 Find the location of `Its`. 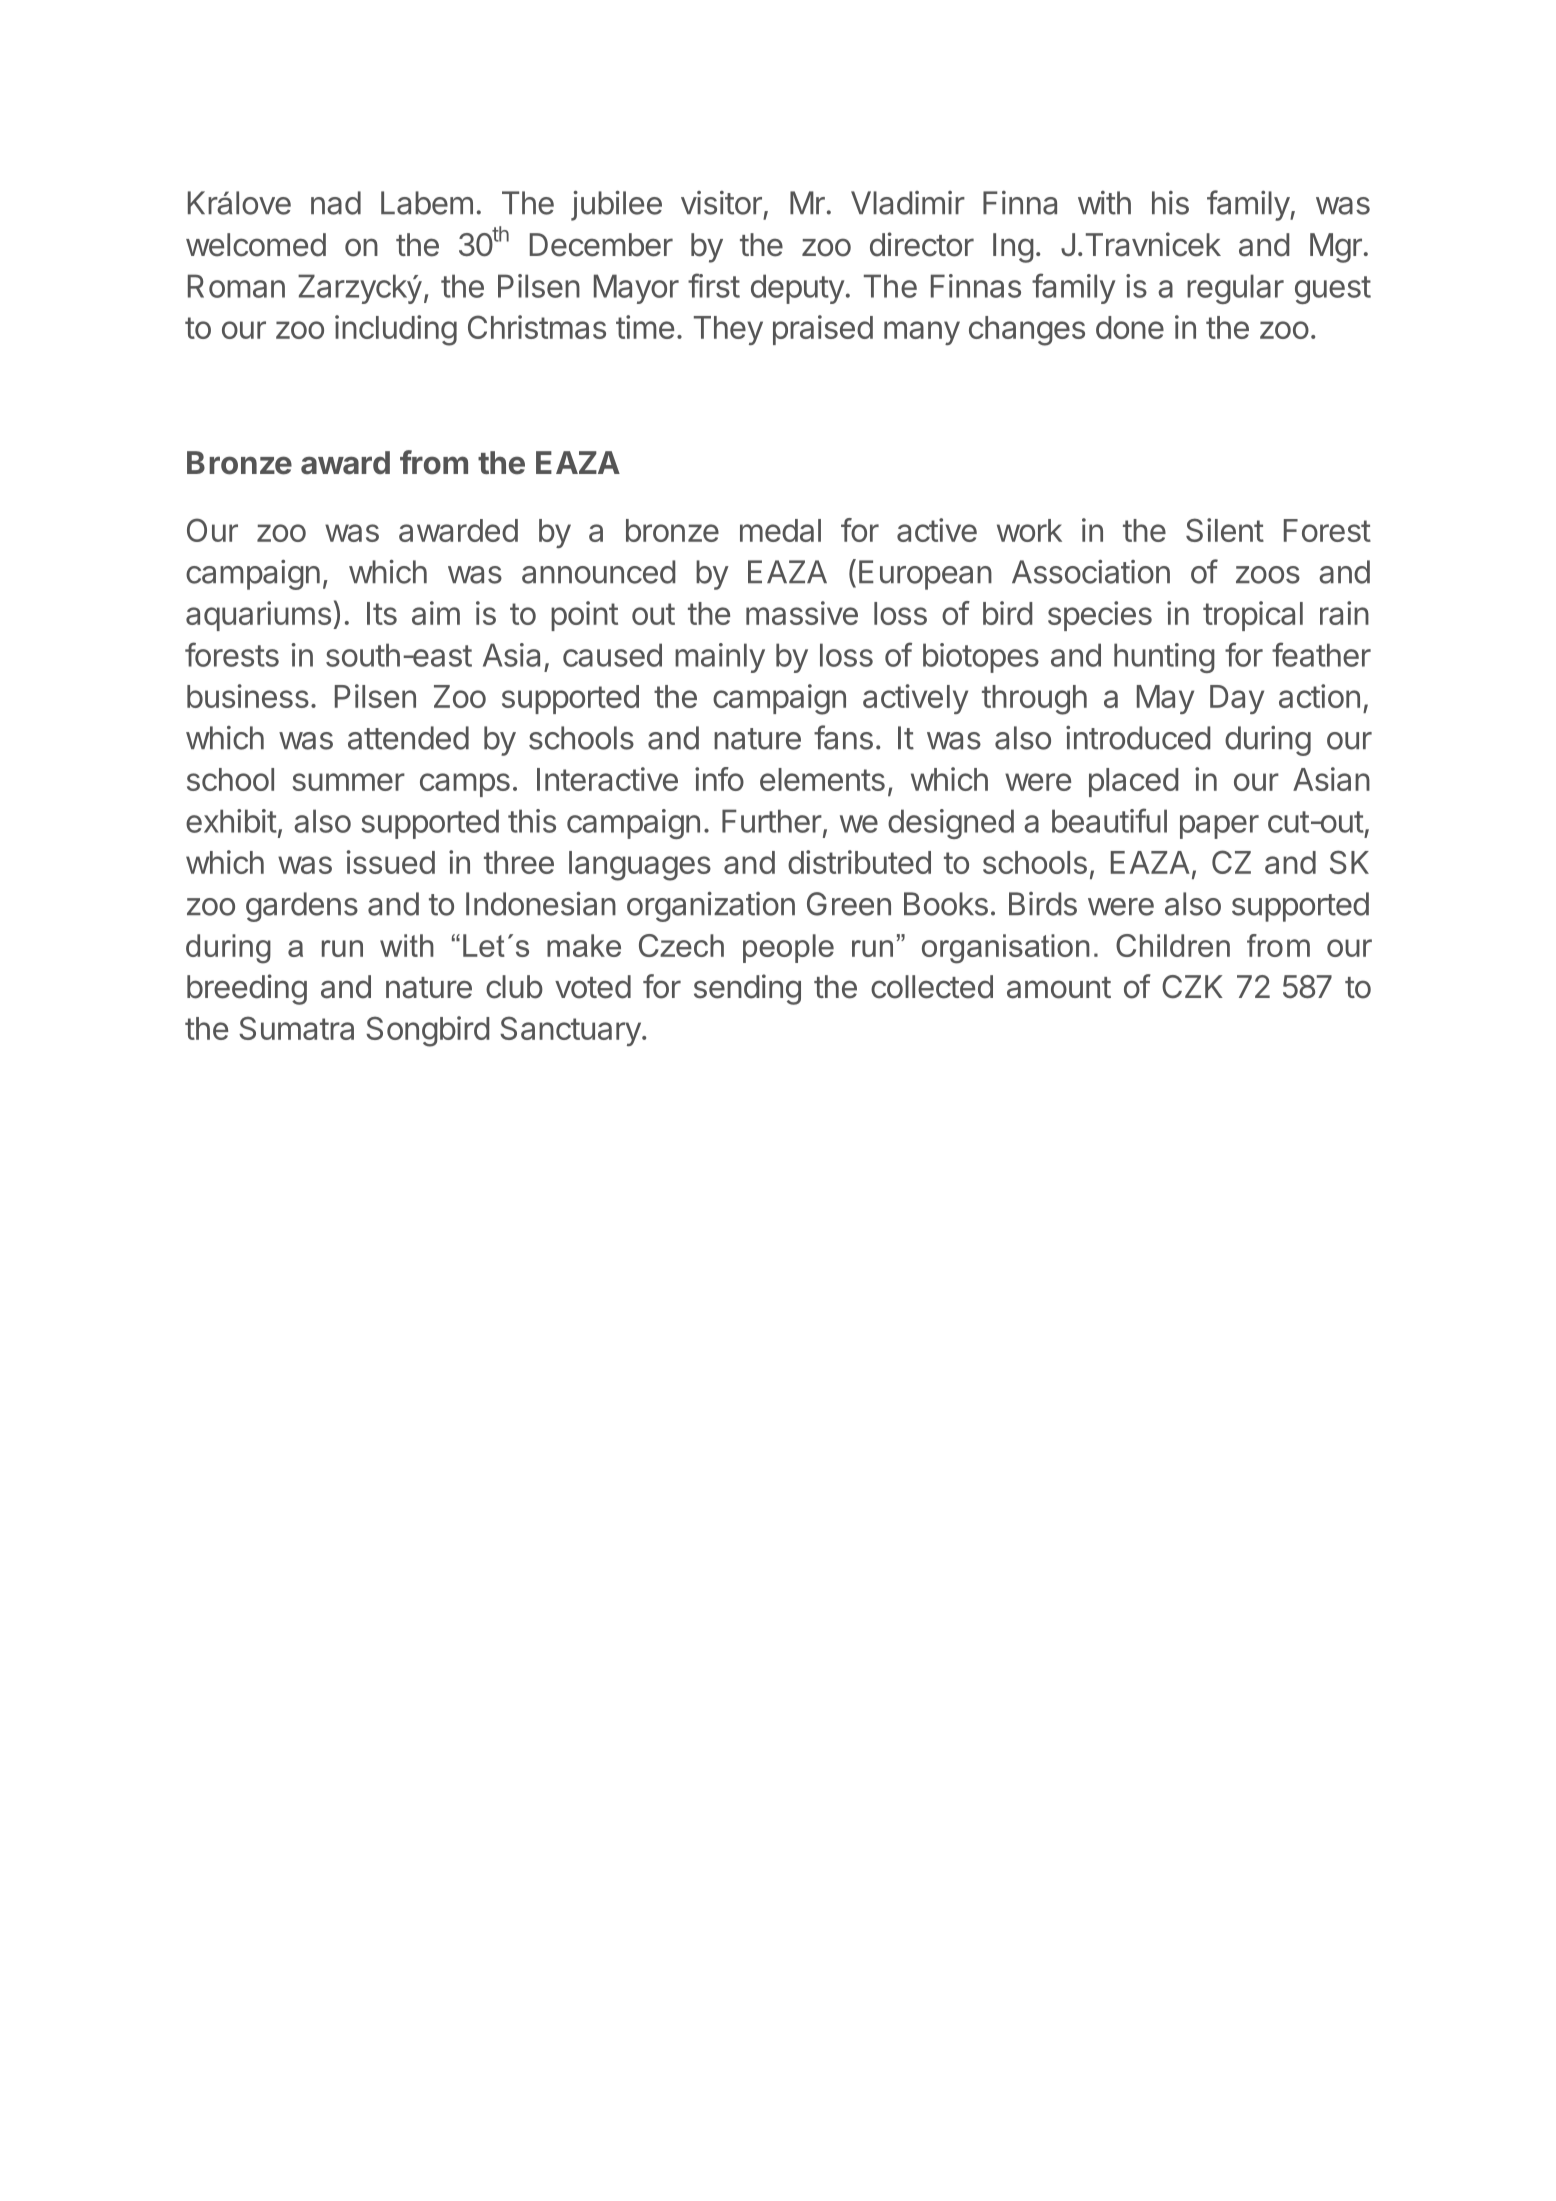

Its is located at coordinates (382, 613).
